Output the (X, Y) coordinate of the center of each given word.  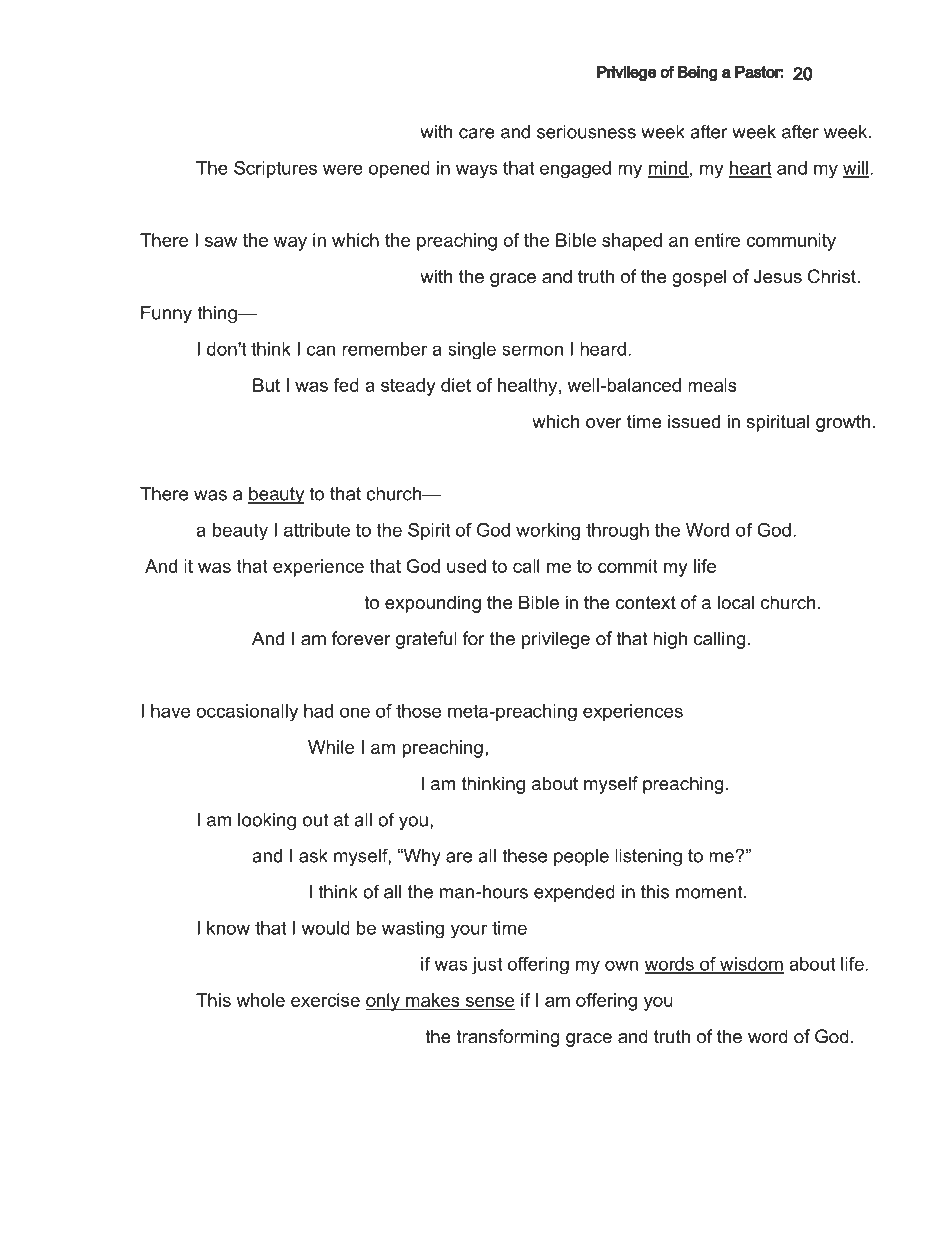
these (524, 856)
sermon (532, 350)
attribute (317, 530)
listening (648, 857)
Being (698, 74)
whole (260, 1000)
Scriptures (275, 170)
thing (218, 314)
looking (267, 821)
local (736, 602)
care (477, 133)
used (466, 566)
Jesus (778, 276)
